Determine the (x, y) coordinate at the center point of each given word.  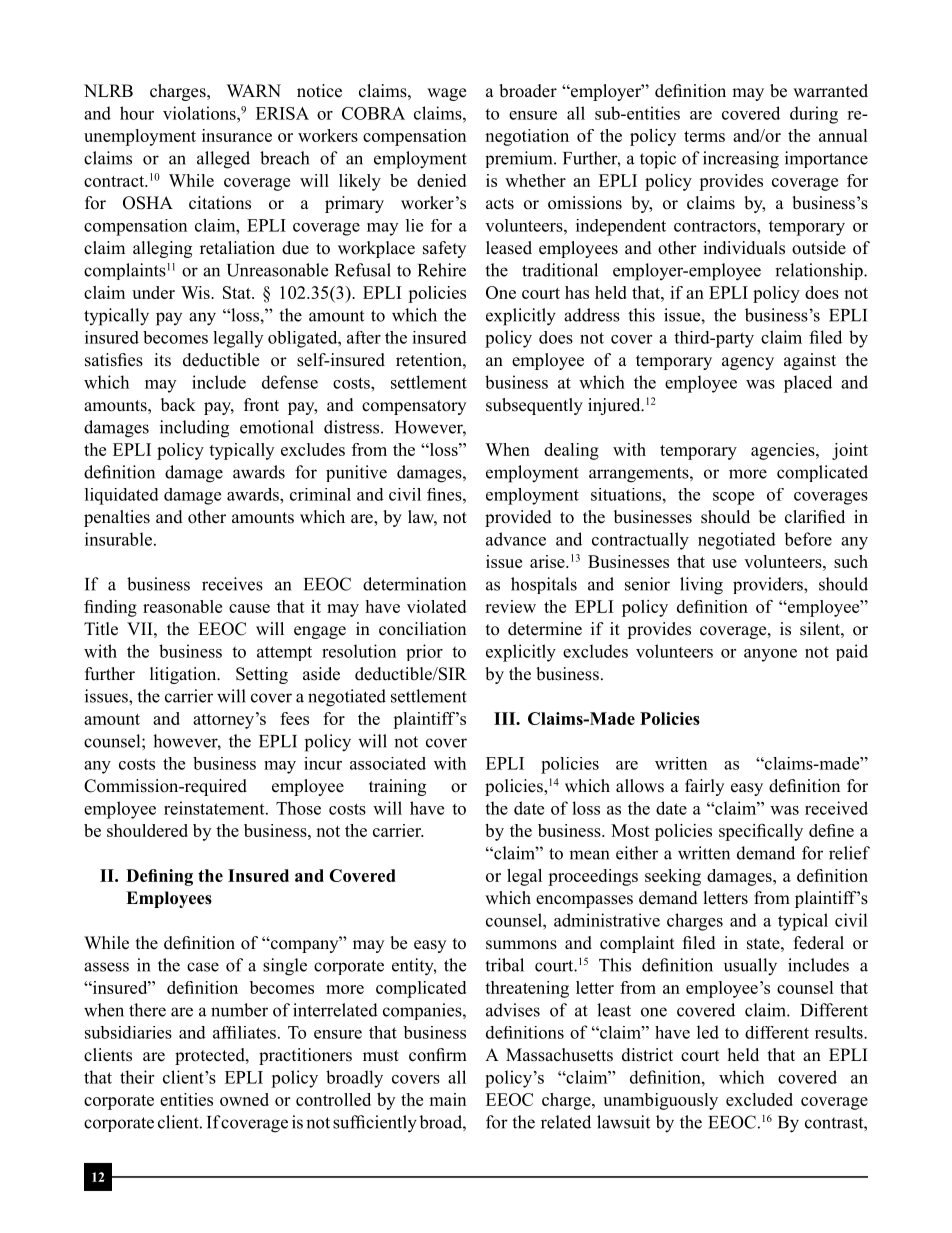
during (814, 115)
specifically (761, 832)
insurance (237, 135)
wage (446, 94)
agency (748, 363)
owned (244, 1099)
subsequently (534, 406)
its (162, 360)
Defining (159, 877)
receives (232, 584)
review (510, 606)
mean (589, 855)
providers (769, 585)
